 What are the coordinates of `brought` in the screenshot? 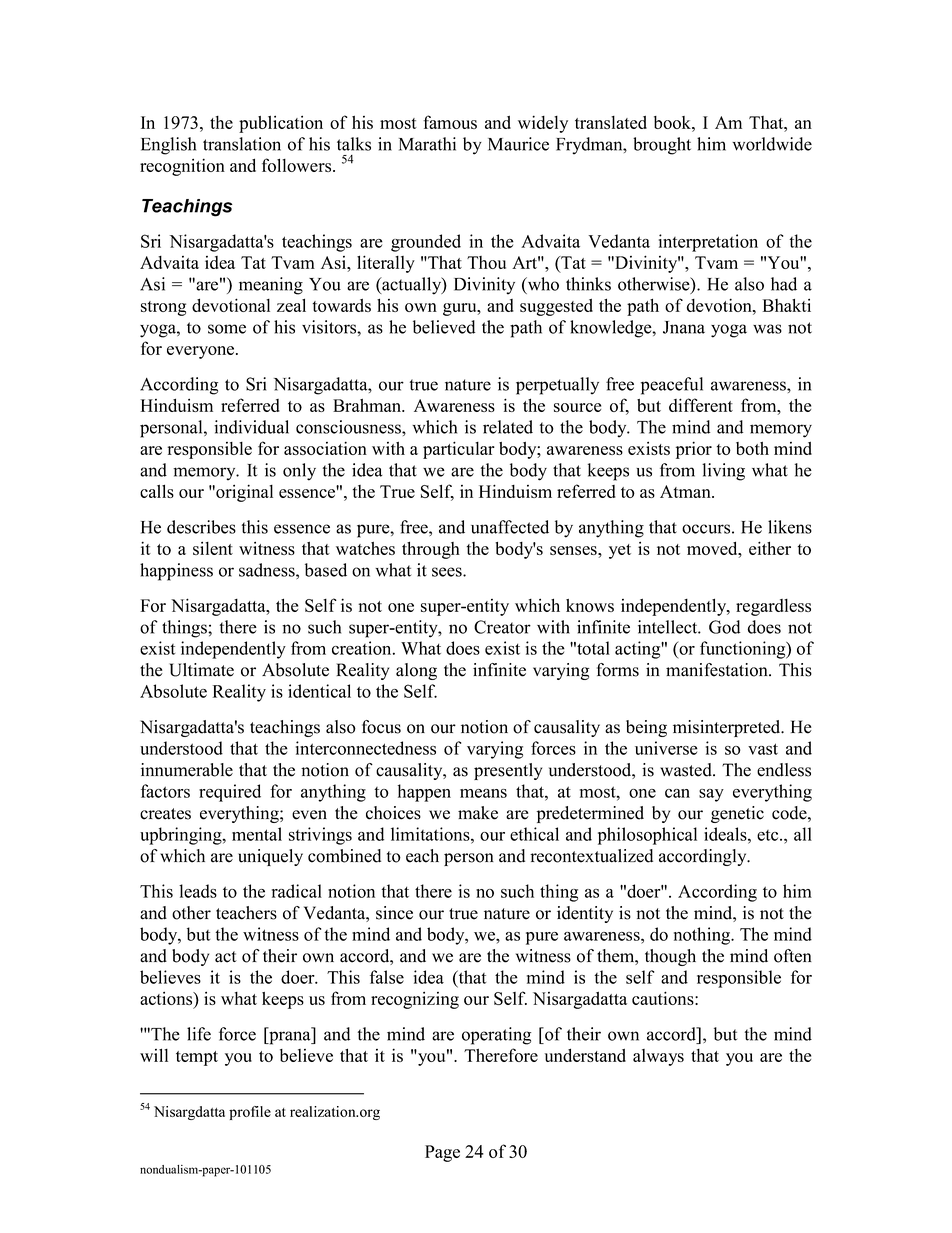 It's located at (662, 146).
